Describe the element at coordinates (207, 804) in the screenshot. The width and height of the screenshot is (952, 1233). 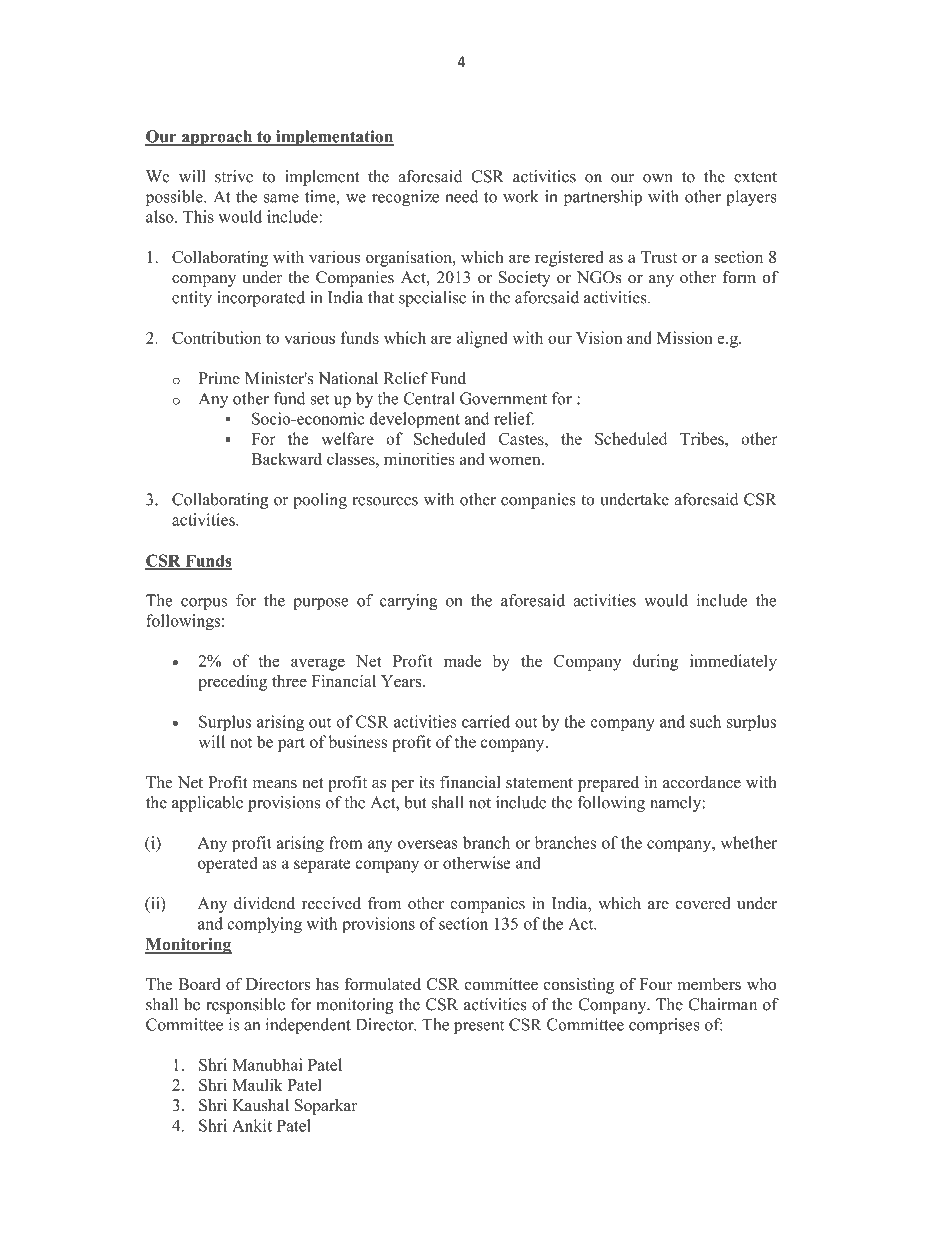
I see `applicable` at that location.
